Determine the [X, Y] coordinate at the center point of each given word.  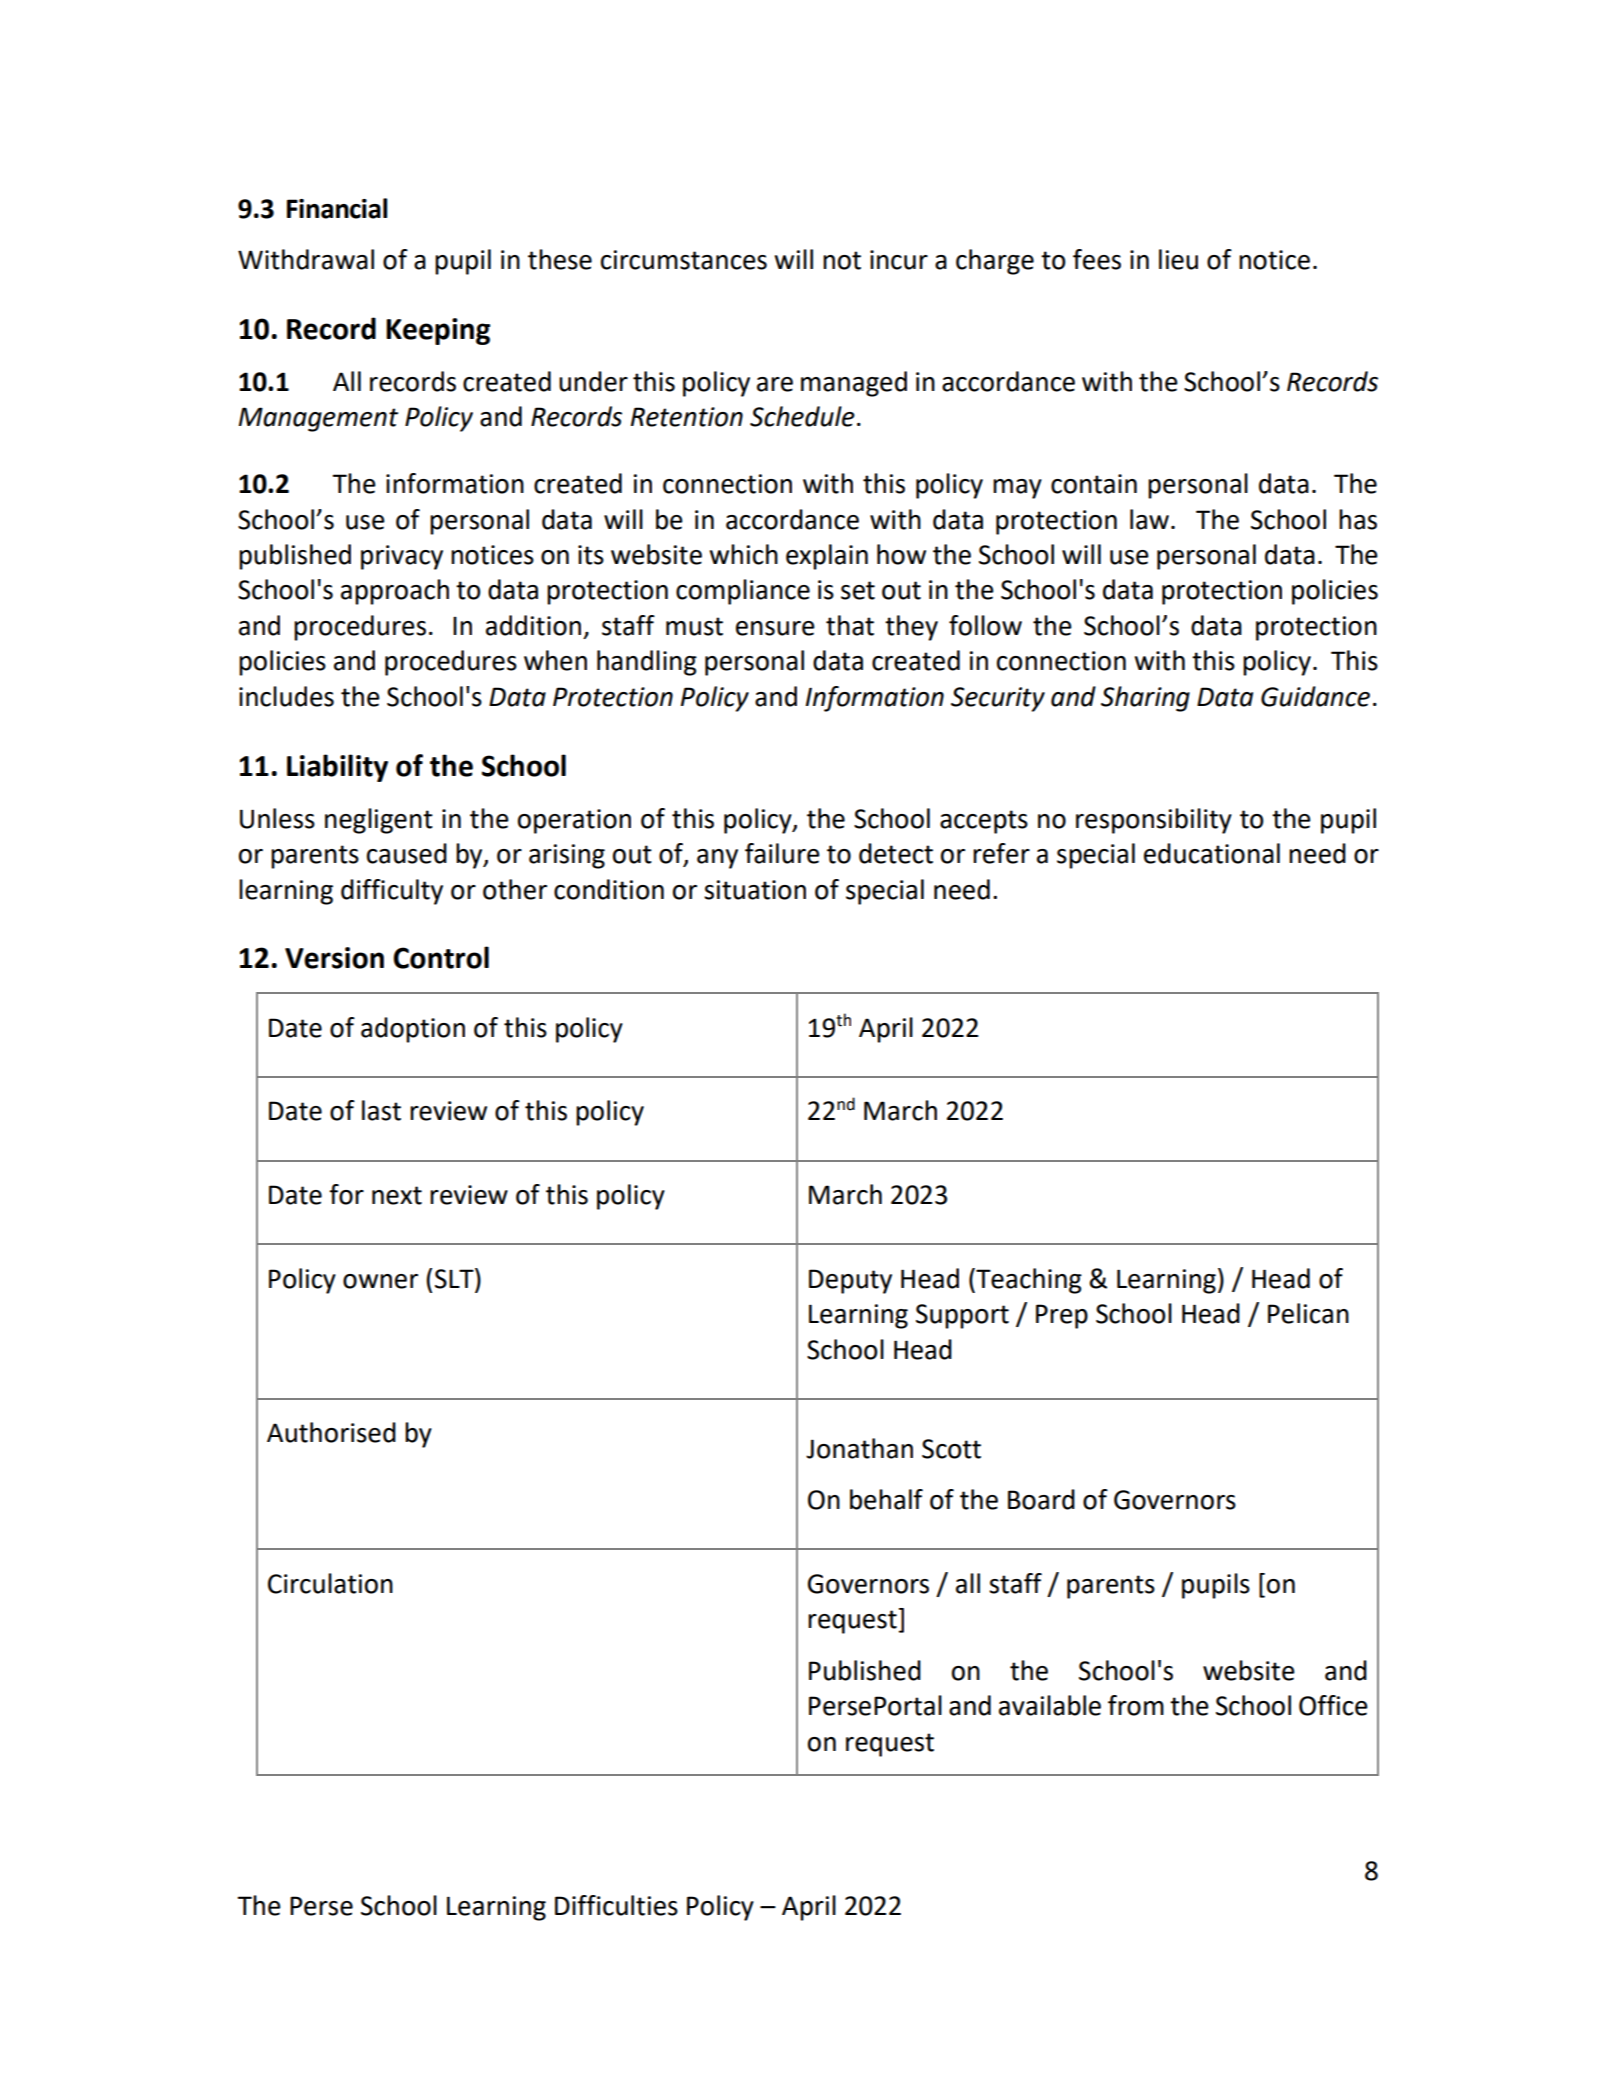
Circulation [330, 1583]
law [1149, 519]
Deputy [850, 1281]
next [397, 1195]
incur [899, 260]
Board [1041, 1499]
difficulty [392, 892]
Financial [337, 208]
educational [1212, 853]
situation [755, 890]
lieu [1178, 259]
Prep [1062, 1316]
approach [395, 592]
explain [827, 557]
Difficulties [616, 1905]
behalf [886, 1499]
